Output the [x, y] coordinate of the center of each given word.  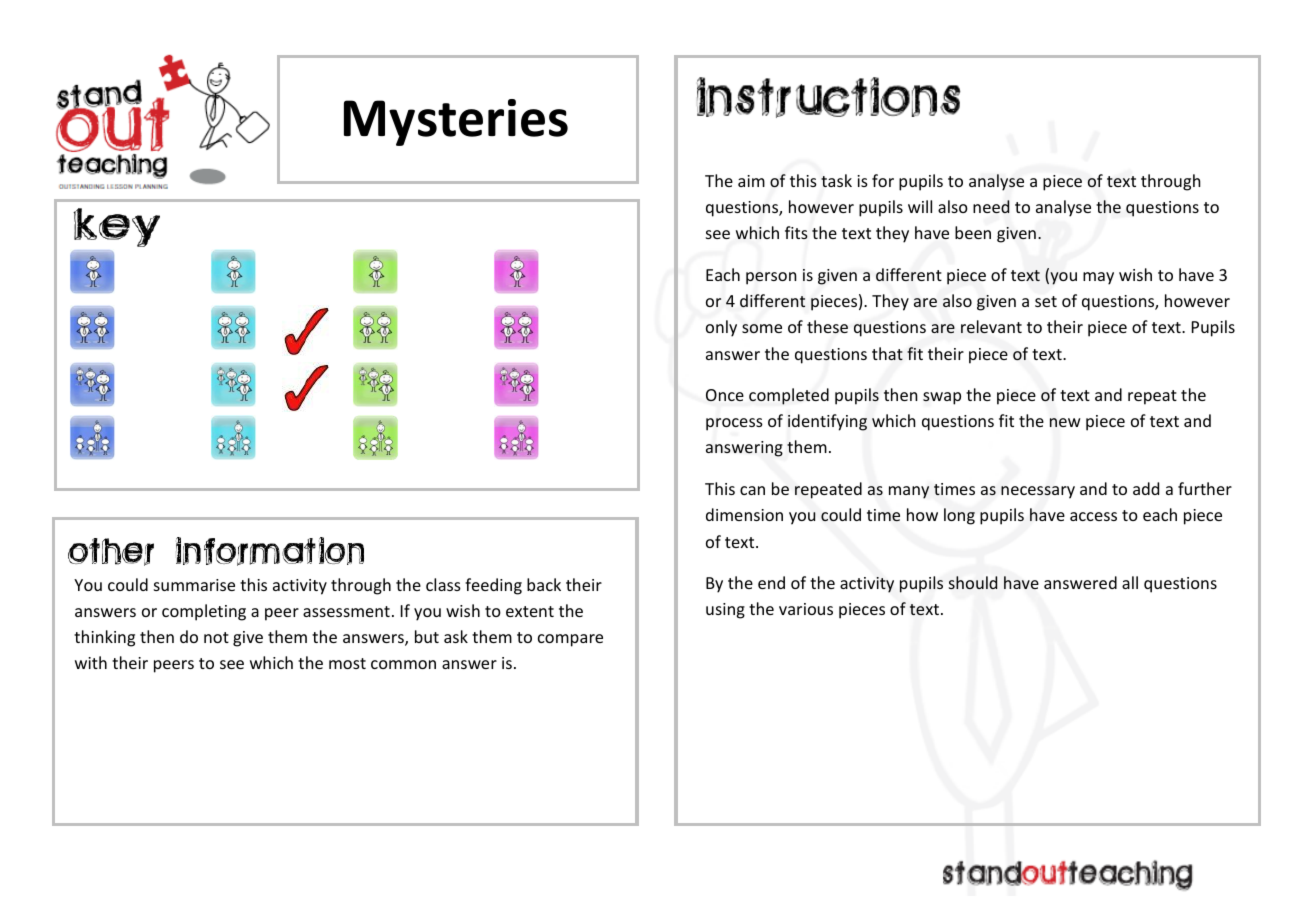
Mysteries [456, 122]
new [1065, 422]
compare [570, 640]
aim [751, 181]
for [883, 180]
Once [725, 395]
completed [789, 396]
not [216, 637]
